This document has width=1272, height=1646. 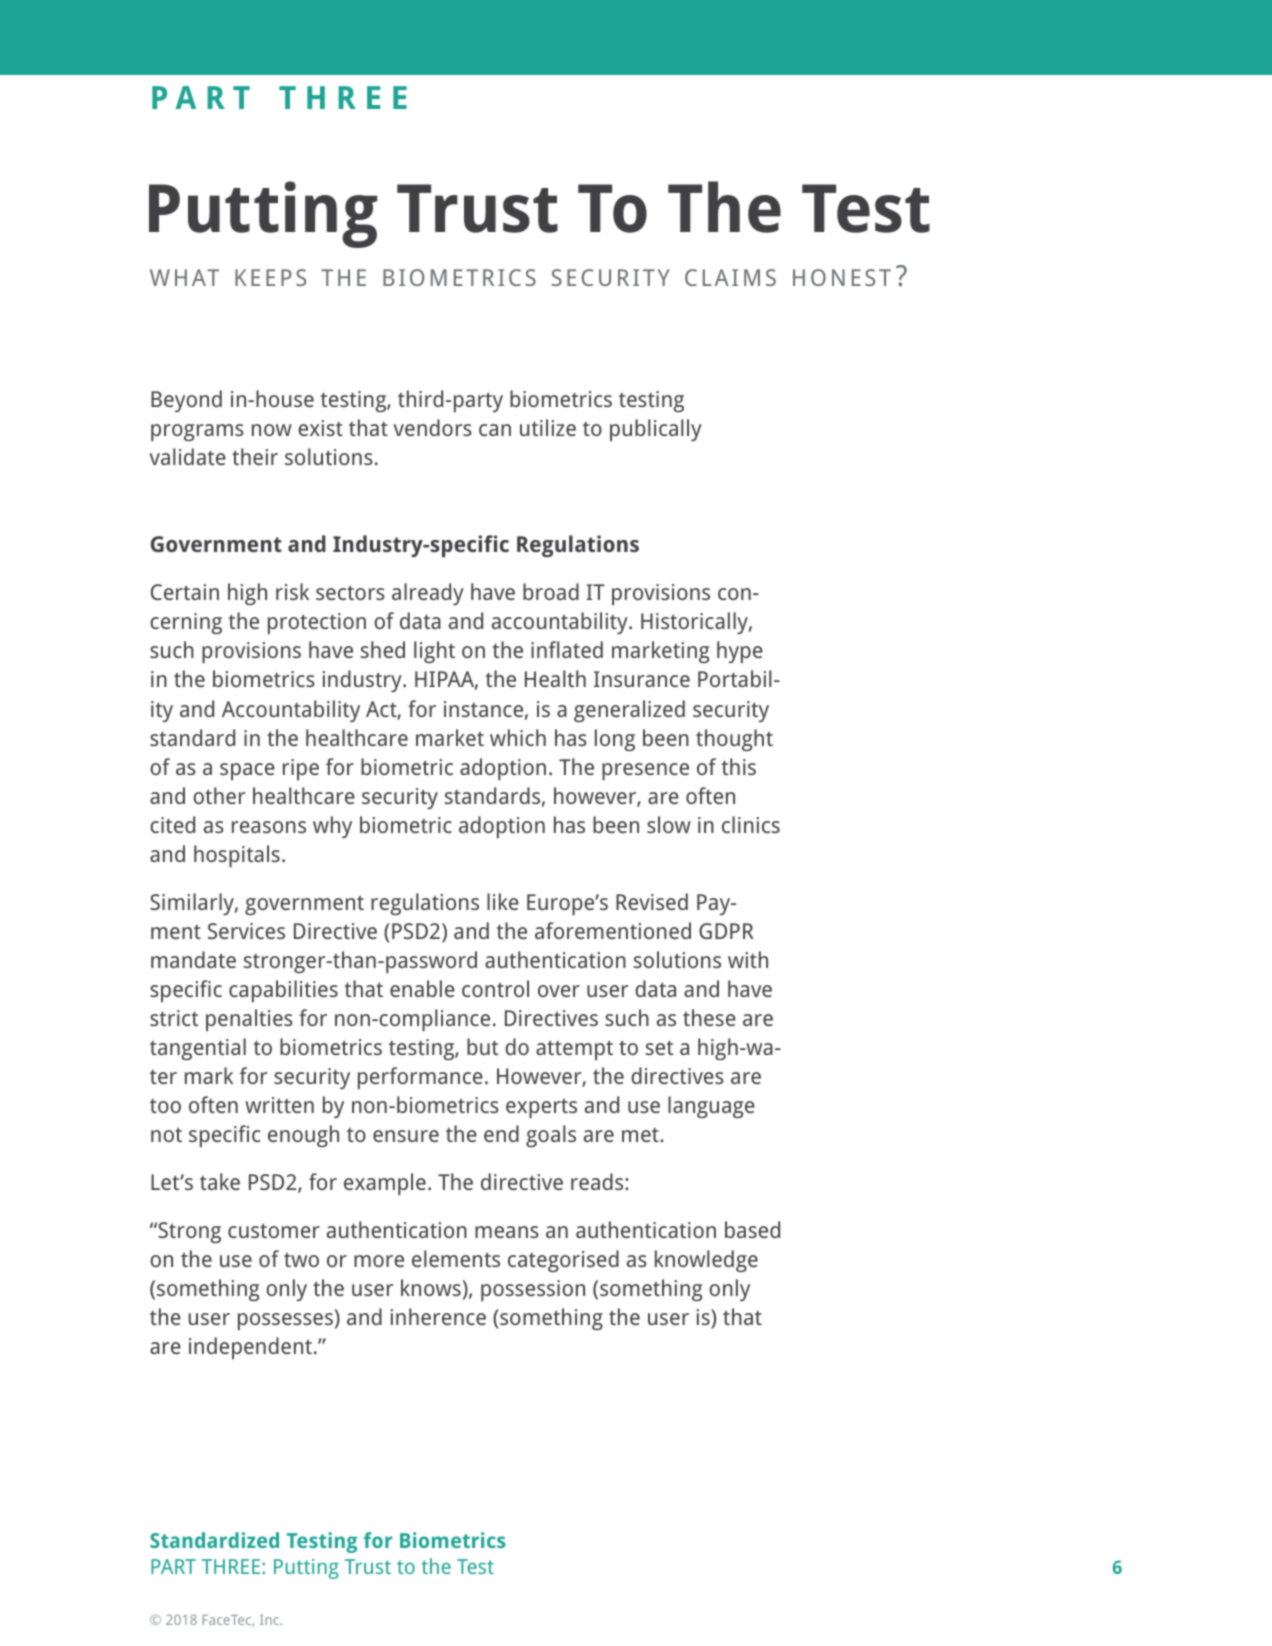 What do you see at coordinates (706, 1261) in the document?
I see `knowledge` at bounding box center [706, 1261].
